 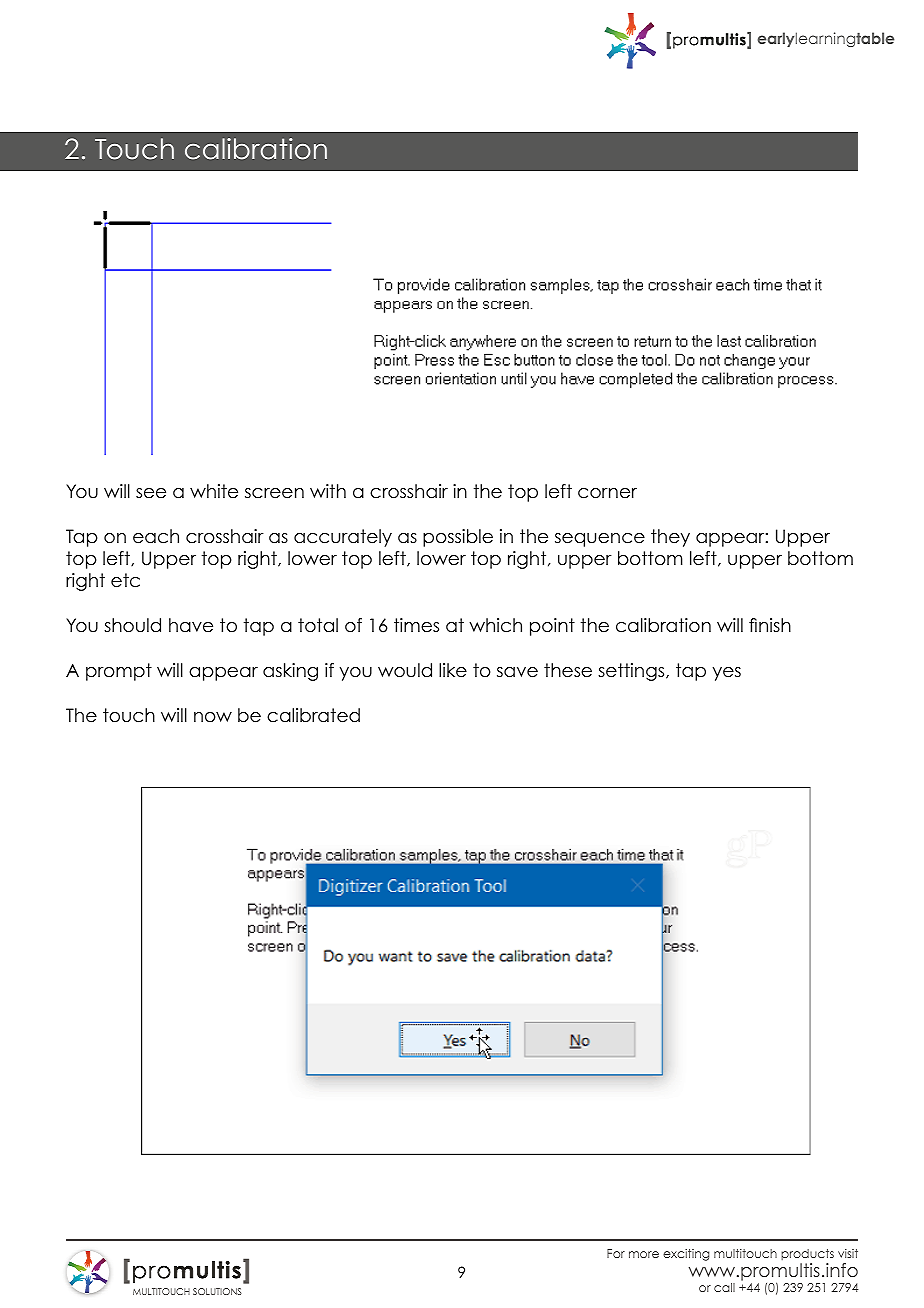 I want to click on SOLUTIONS, so click(x=217, y=1291).
